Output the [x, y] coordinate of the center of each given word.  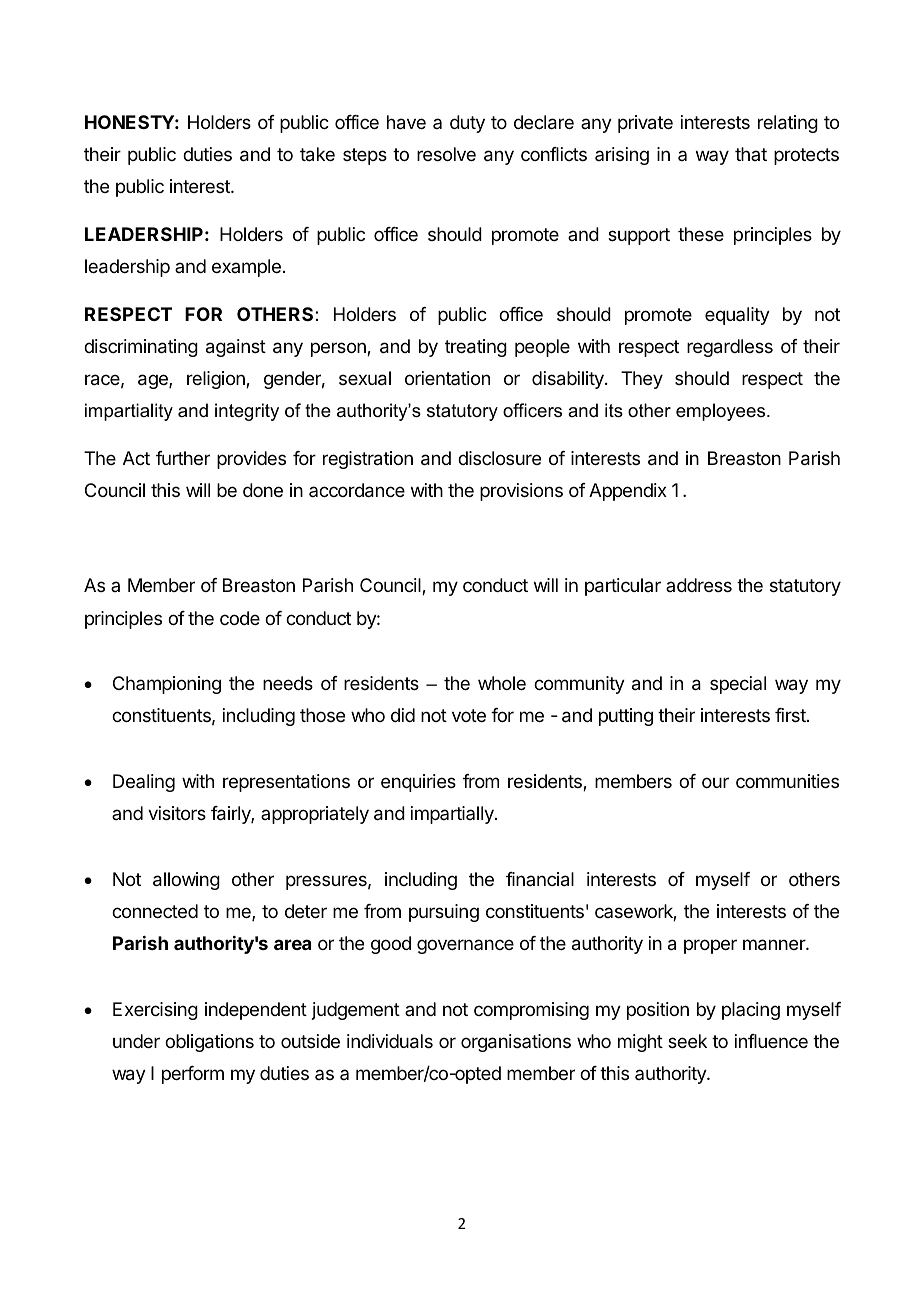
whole [502, 683]
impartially [453, 815]
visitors [177, 813]
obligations [209, 1043]
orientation [447, 378]
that [751, 154]
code [240, 618]
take [317, 154]
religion [217, 380]
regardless [730, 348]
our [715, 782]
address [699, 585]
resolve [446, 154]
